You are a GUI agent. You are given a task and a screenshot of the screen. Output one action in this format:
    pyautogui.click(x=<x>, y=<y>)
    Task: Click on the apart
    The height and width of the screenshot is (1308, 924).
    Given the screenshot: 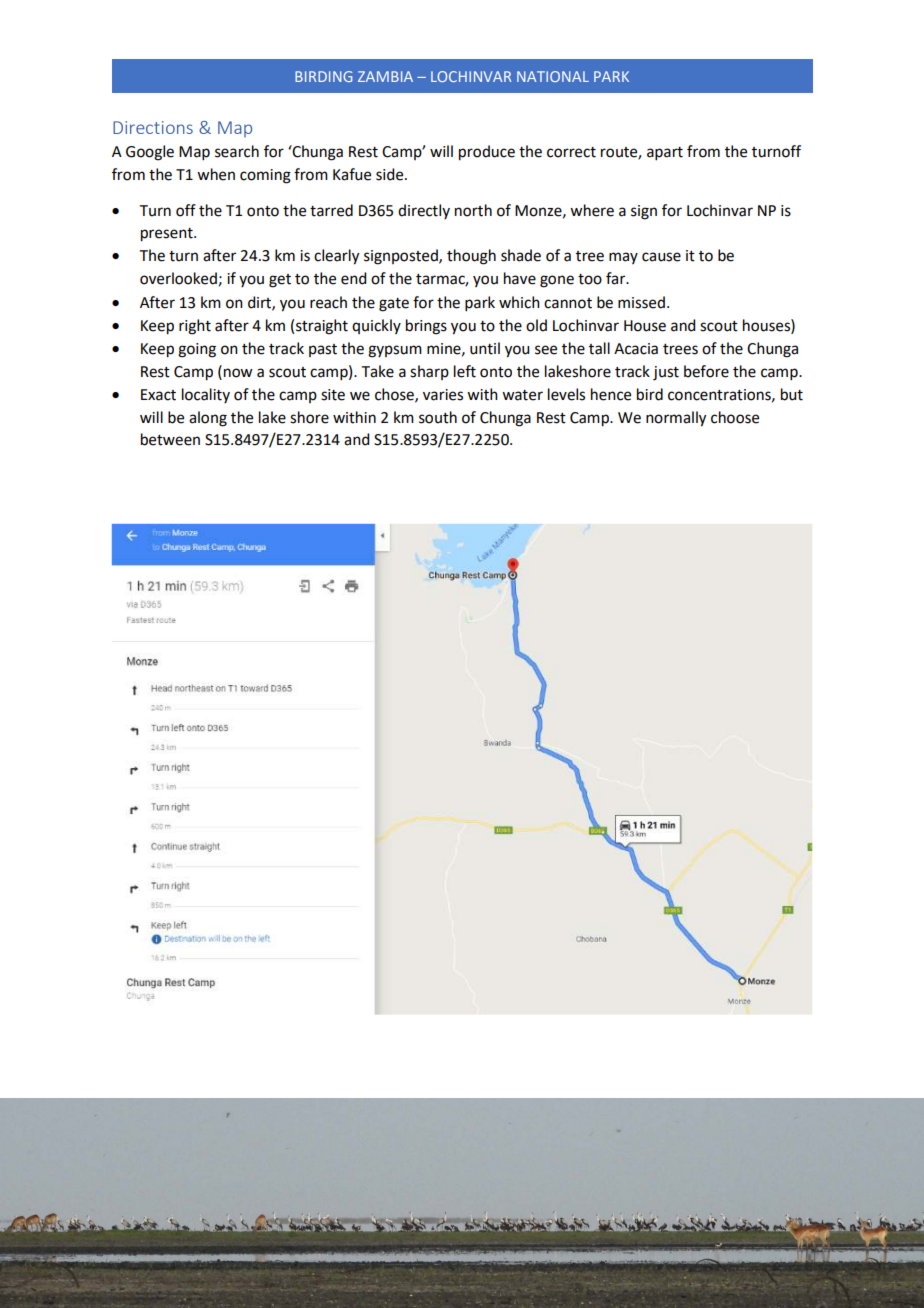 What is the action you would take?
    pyautogui.click(x=665, y=153)
